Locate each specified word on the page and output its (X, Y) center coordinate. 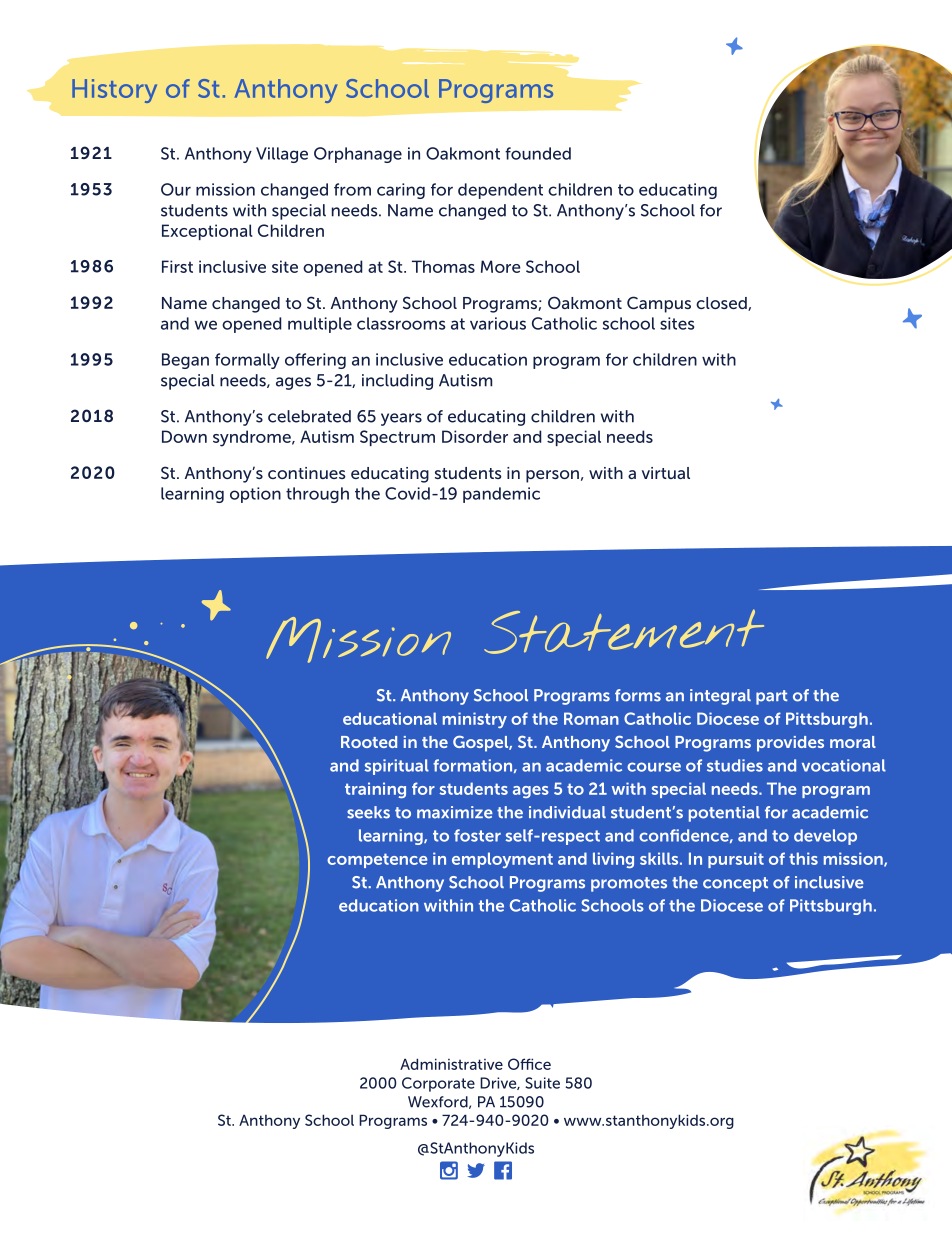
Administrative (451, 1064)
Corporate (438, 1084)
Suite (542, 1083)
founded (538, 153)
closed (722, 304)
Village (282, 155)
